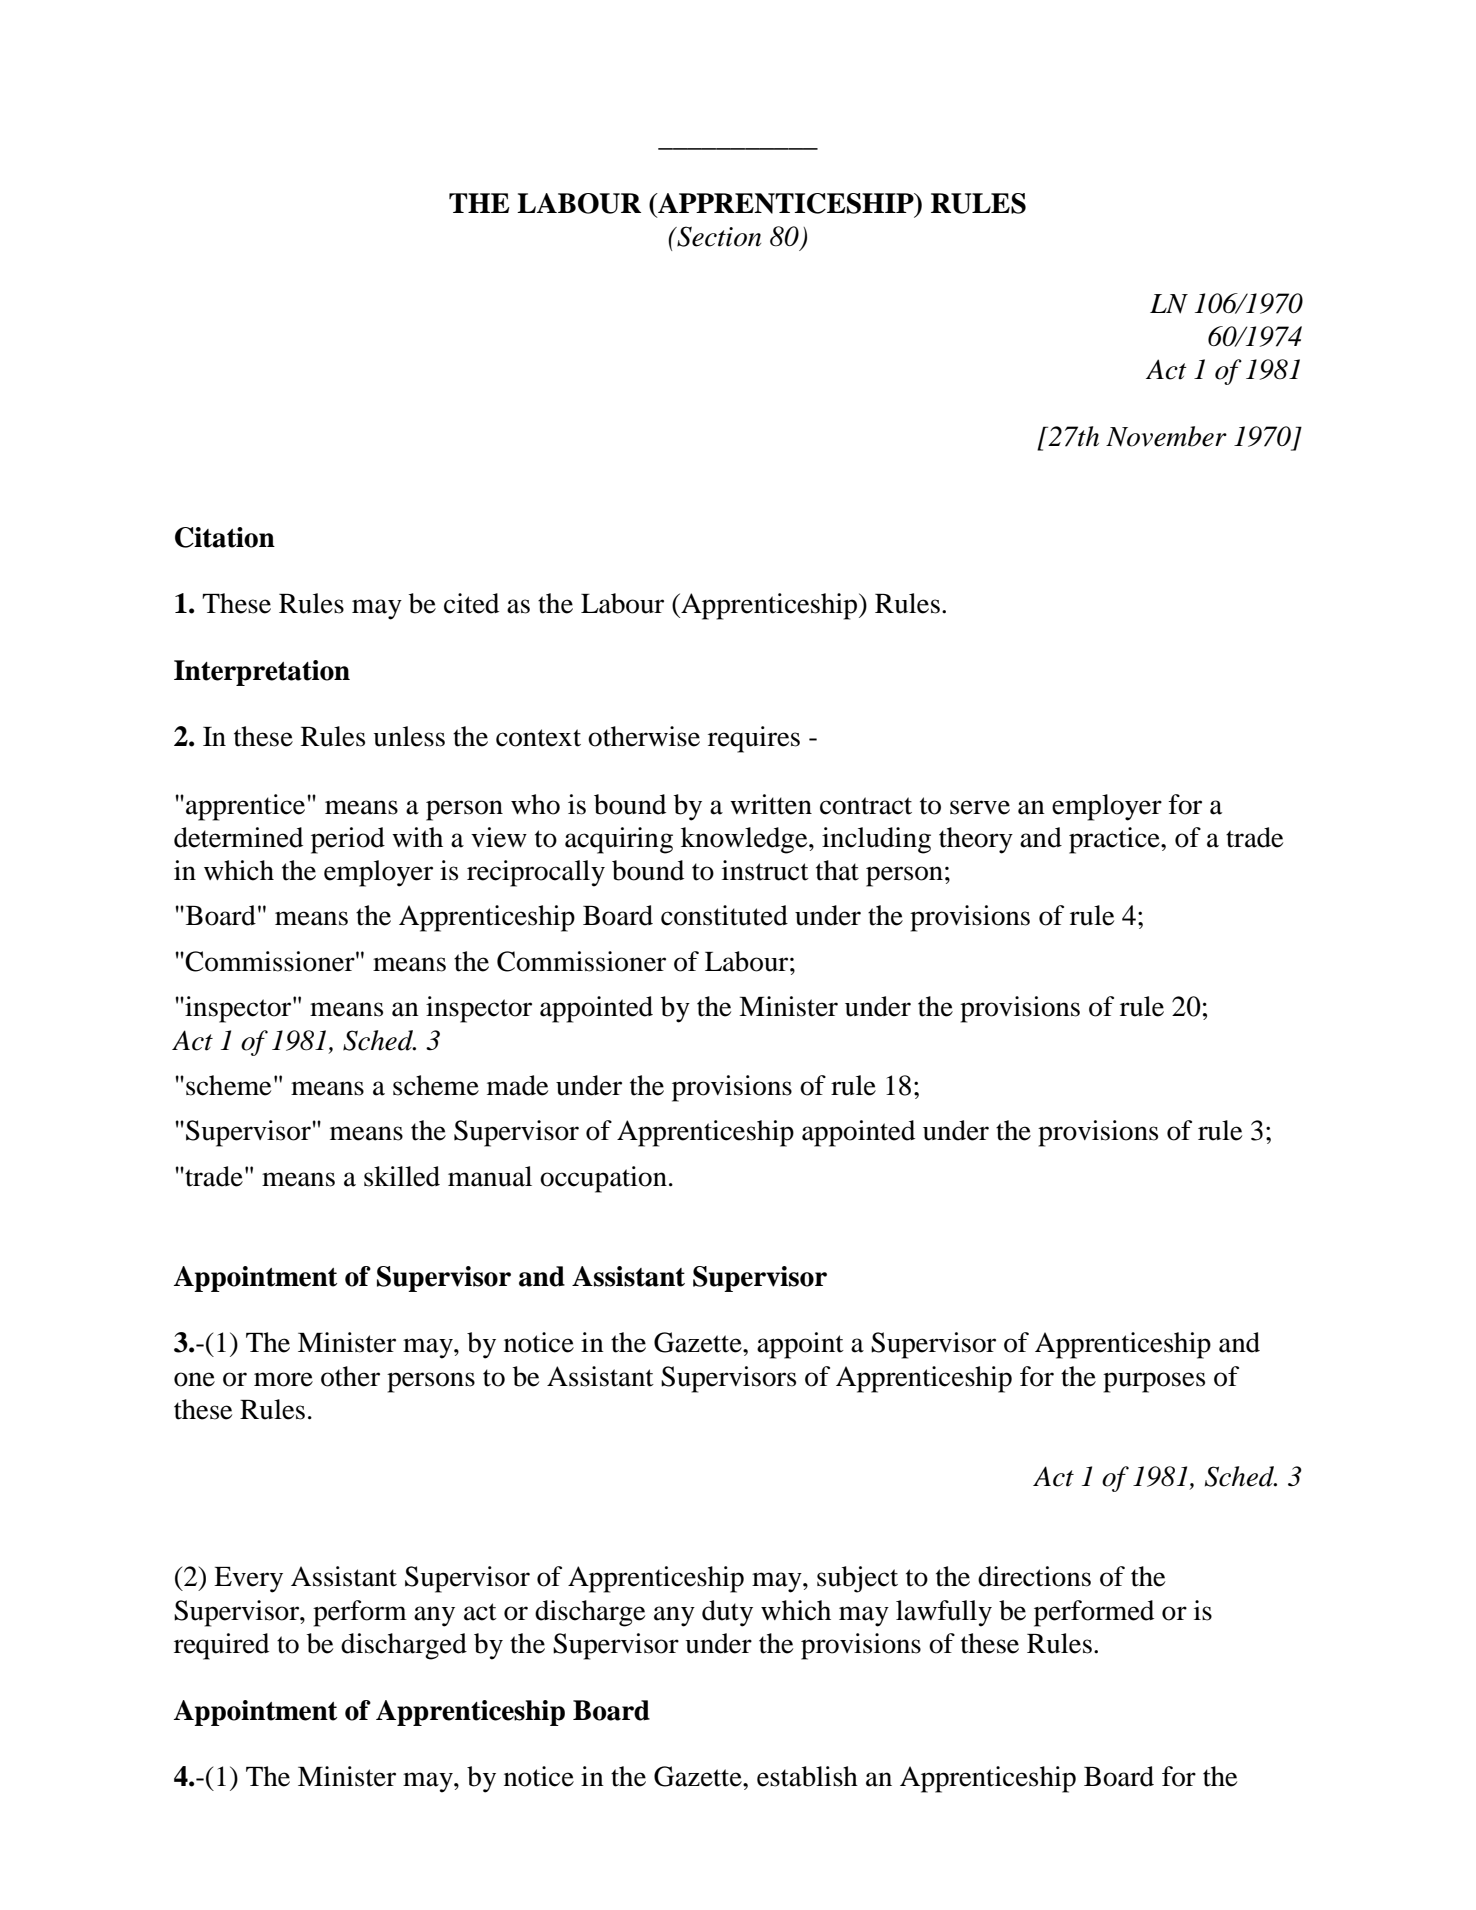 This screenshot has height=1910, width=1476. Describe the element at coordinates (1115, 840) in the screenshot. I see `practice` at that location.
